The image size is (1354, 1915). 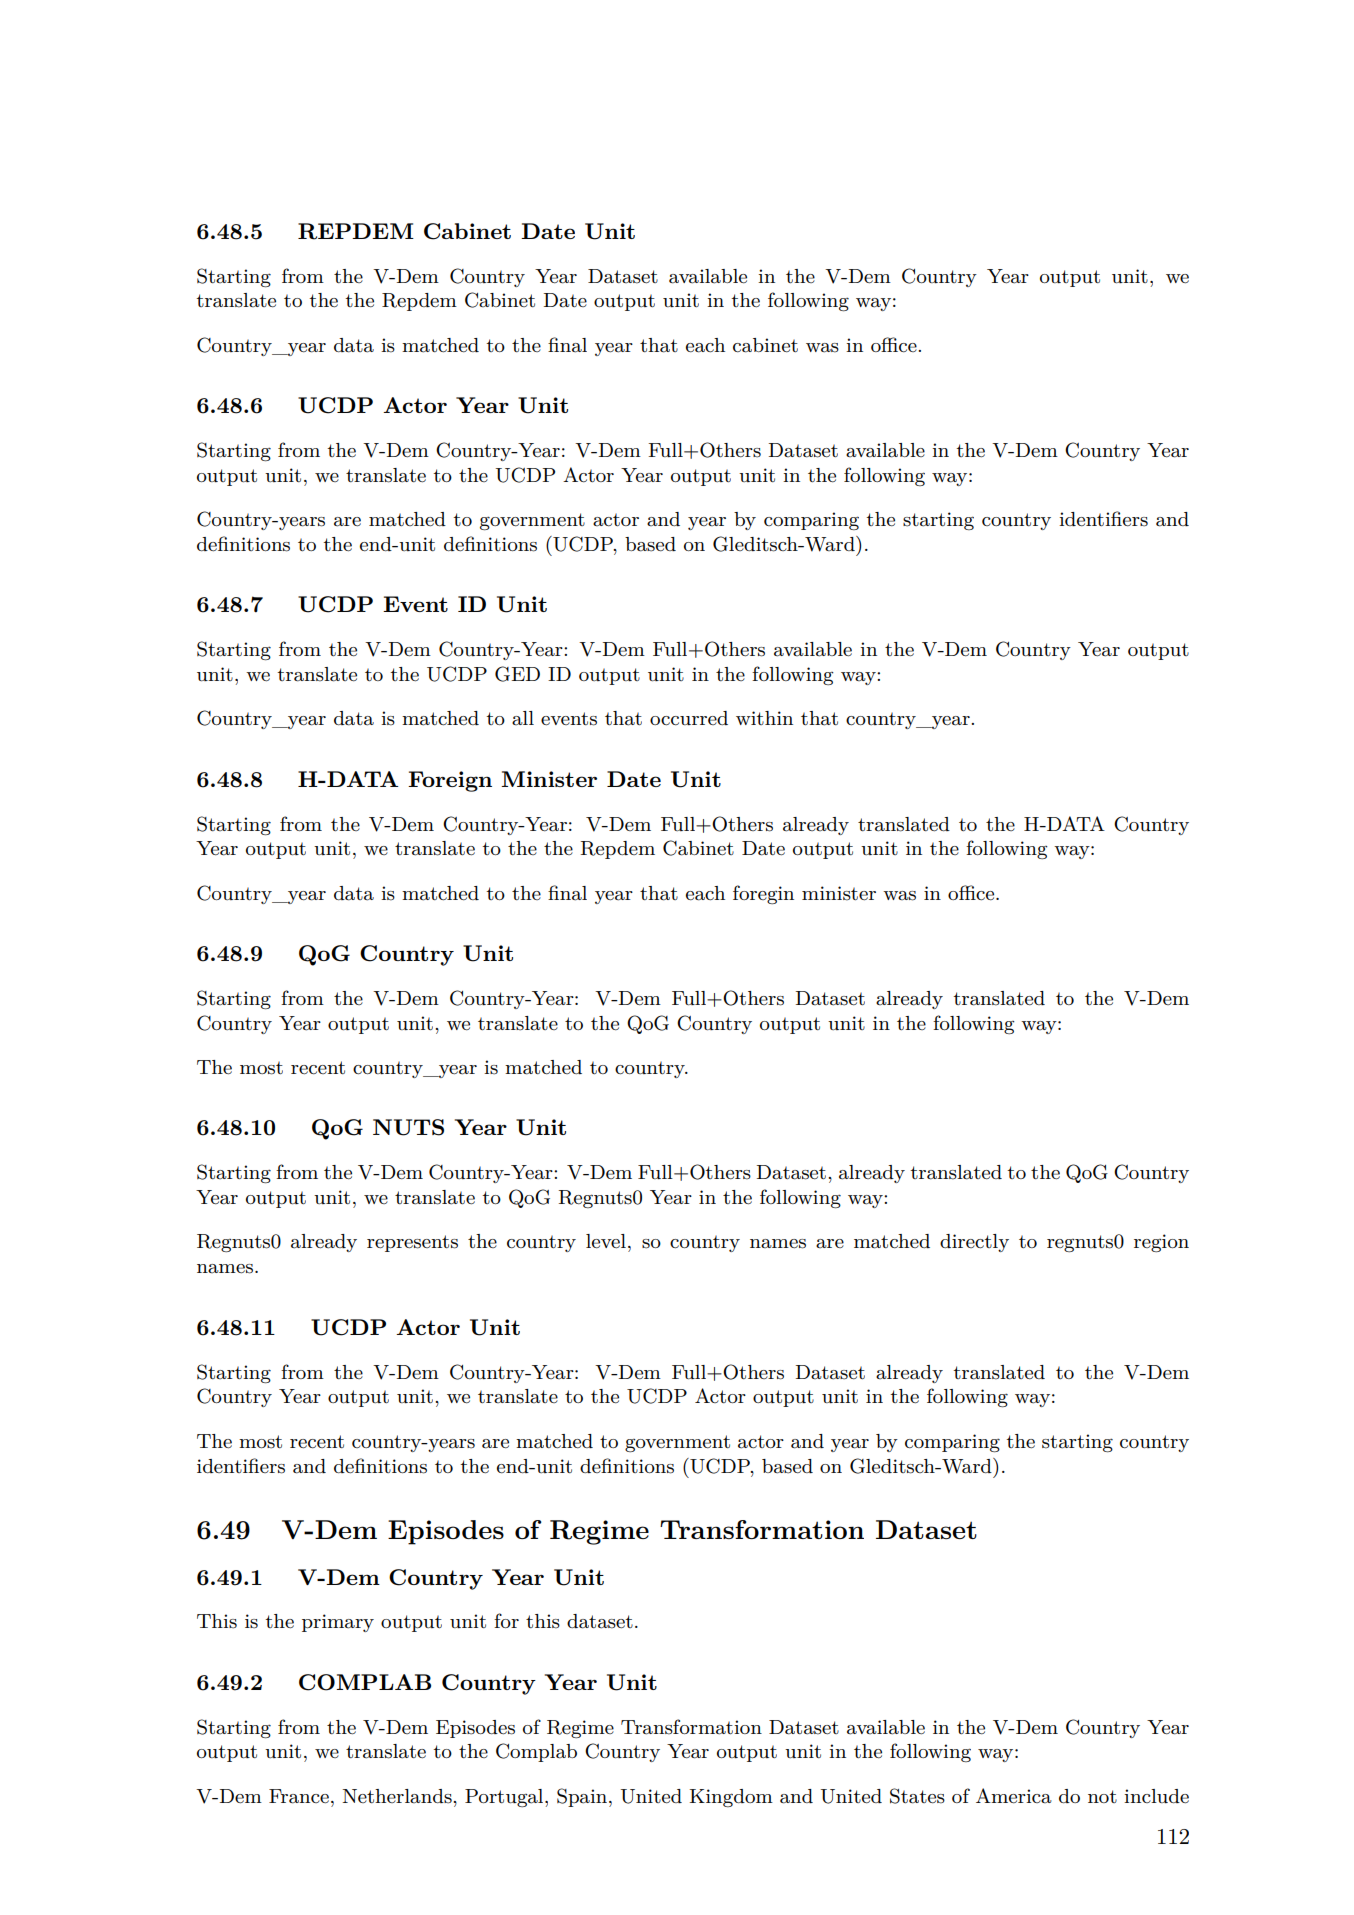 What do you see at coordinates (974, 1243) in the screenshot?
I see `directly` at bounding box center [974, 1243].
